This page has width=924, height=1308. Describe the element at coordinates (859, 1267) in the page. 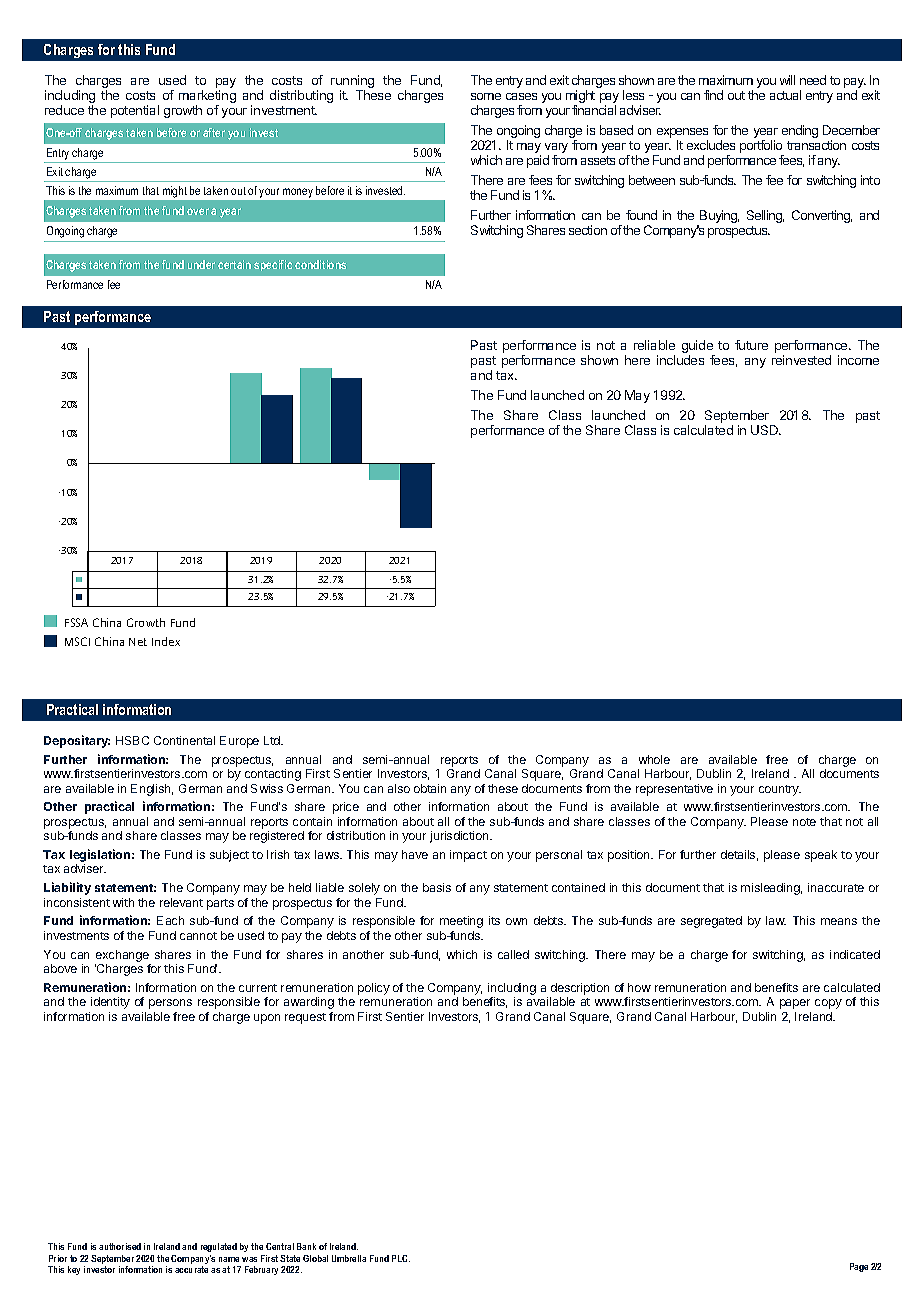

I see `Page` at that location.
